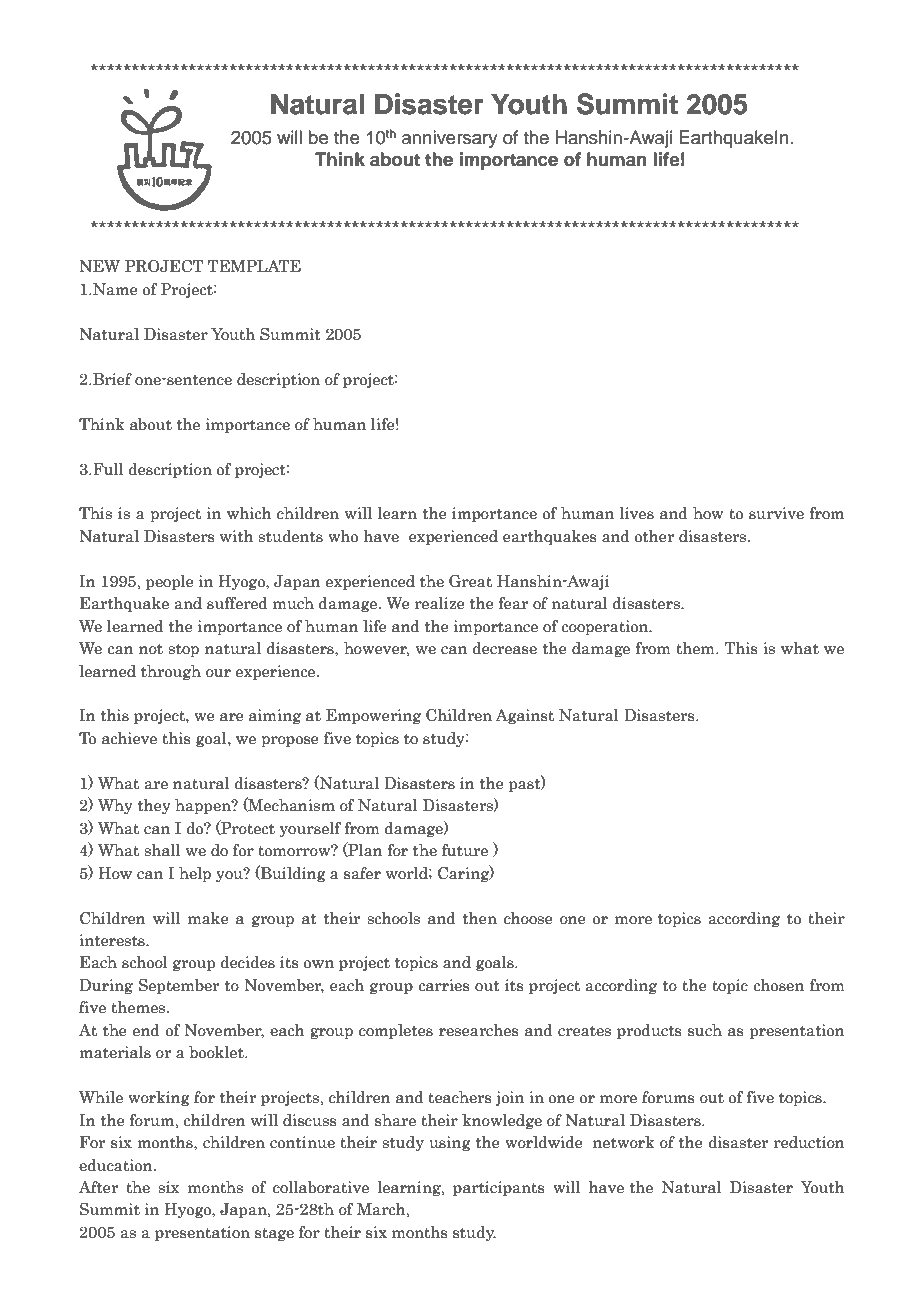 The height and width of the document is (1308, 924). Describe the element at coordinates (254, 266) in the document. I see `TEMPLATE` at that location.
